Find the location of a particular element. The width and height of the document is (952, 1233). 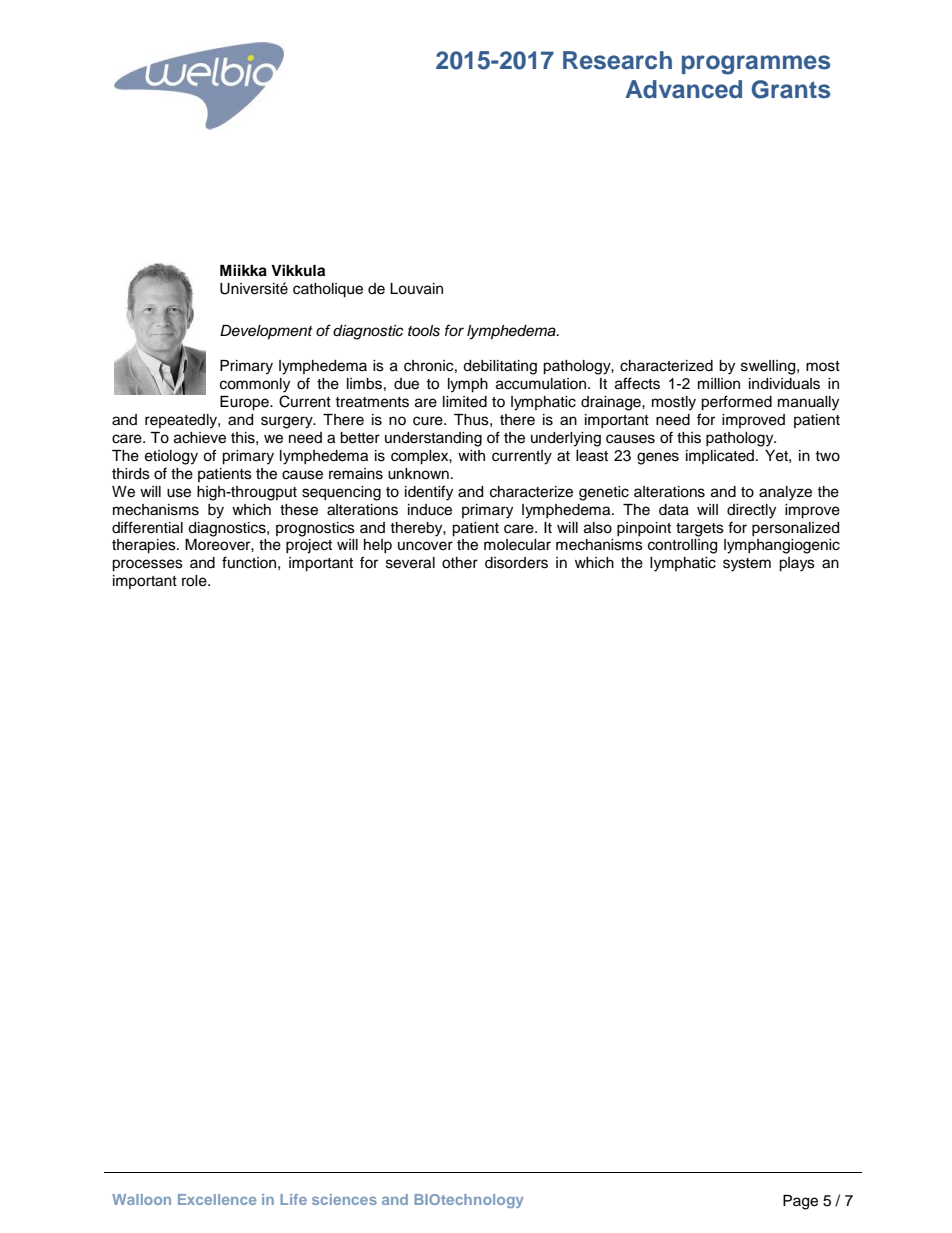

Excellence is located at coordinates (217, 1199).
